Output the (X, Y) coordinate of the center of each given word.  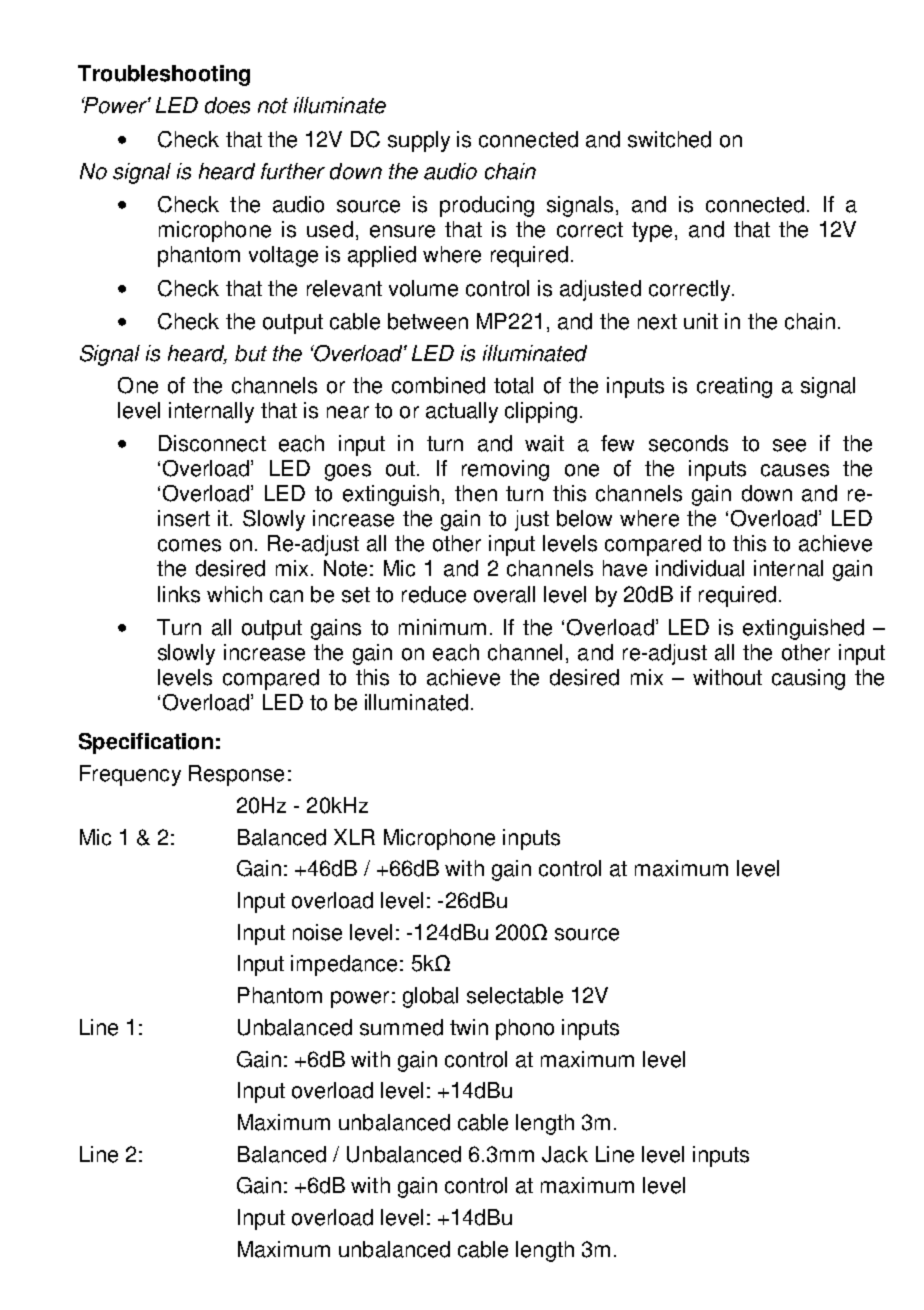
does (227, 105)
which (234, 594)
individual (700, 568)
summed (401, 1027)
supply (419, 141)
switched (669, 139)
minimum (442, 627)
